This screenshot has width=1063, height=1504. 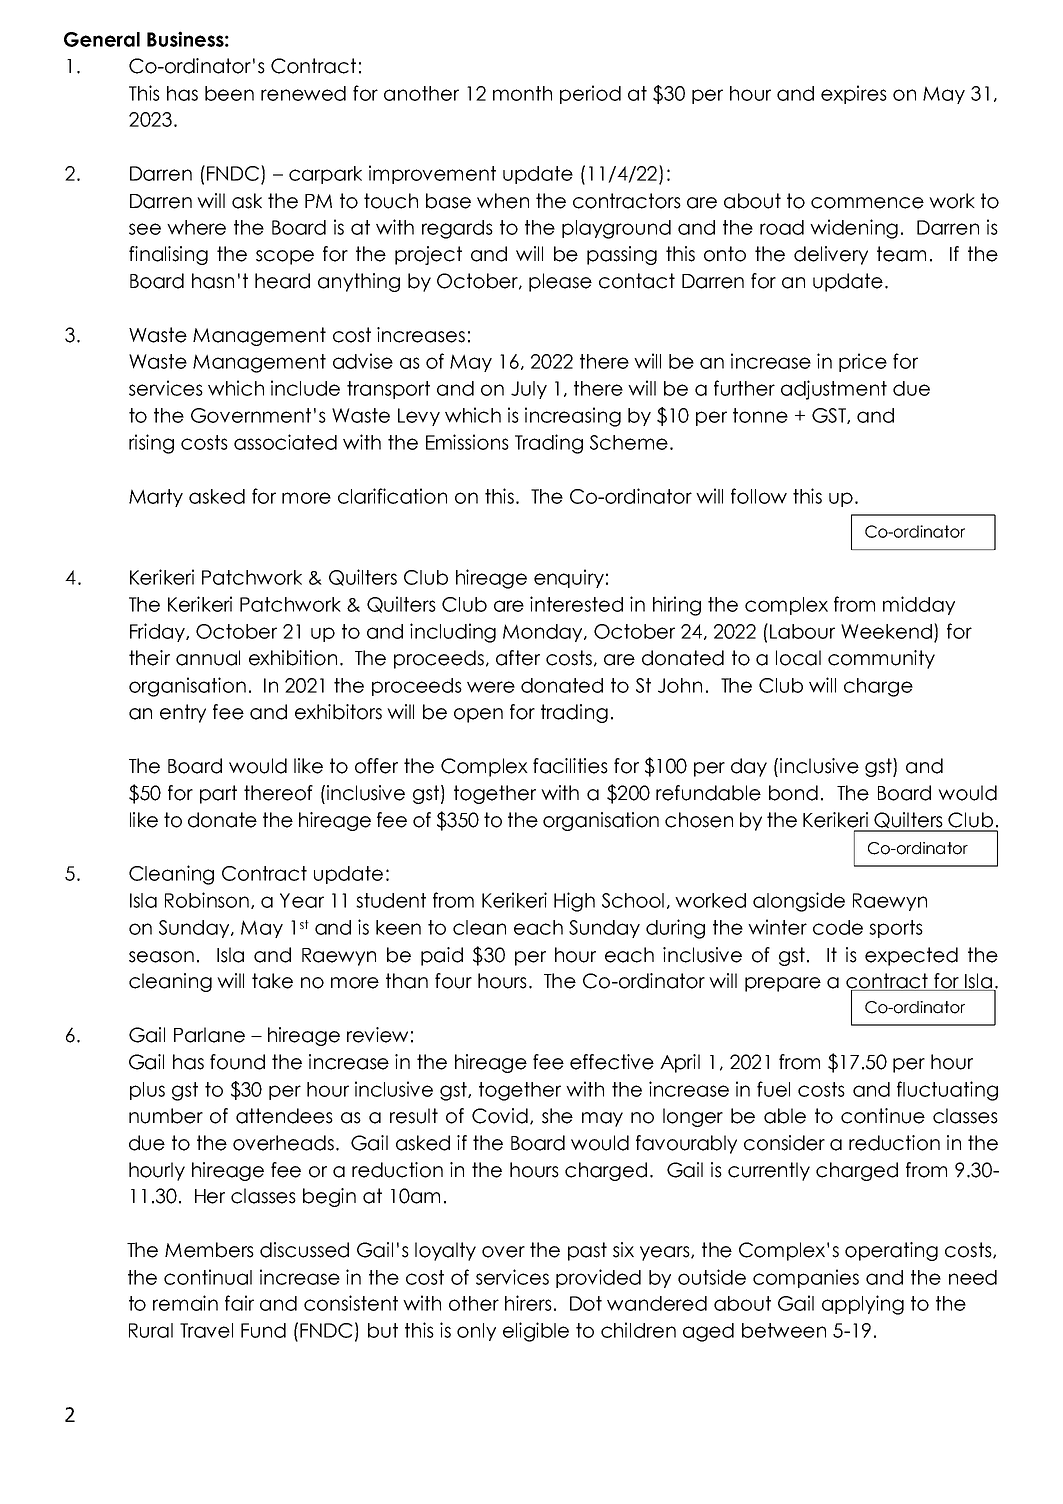 I want to click on been, so click(x=229, y=93).
